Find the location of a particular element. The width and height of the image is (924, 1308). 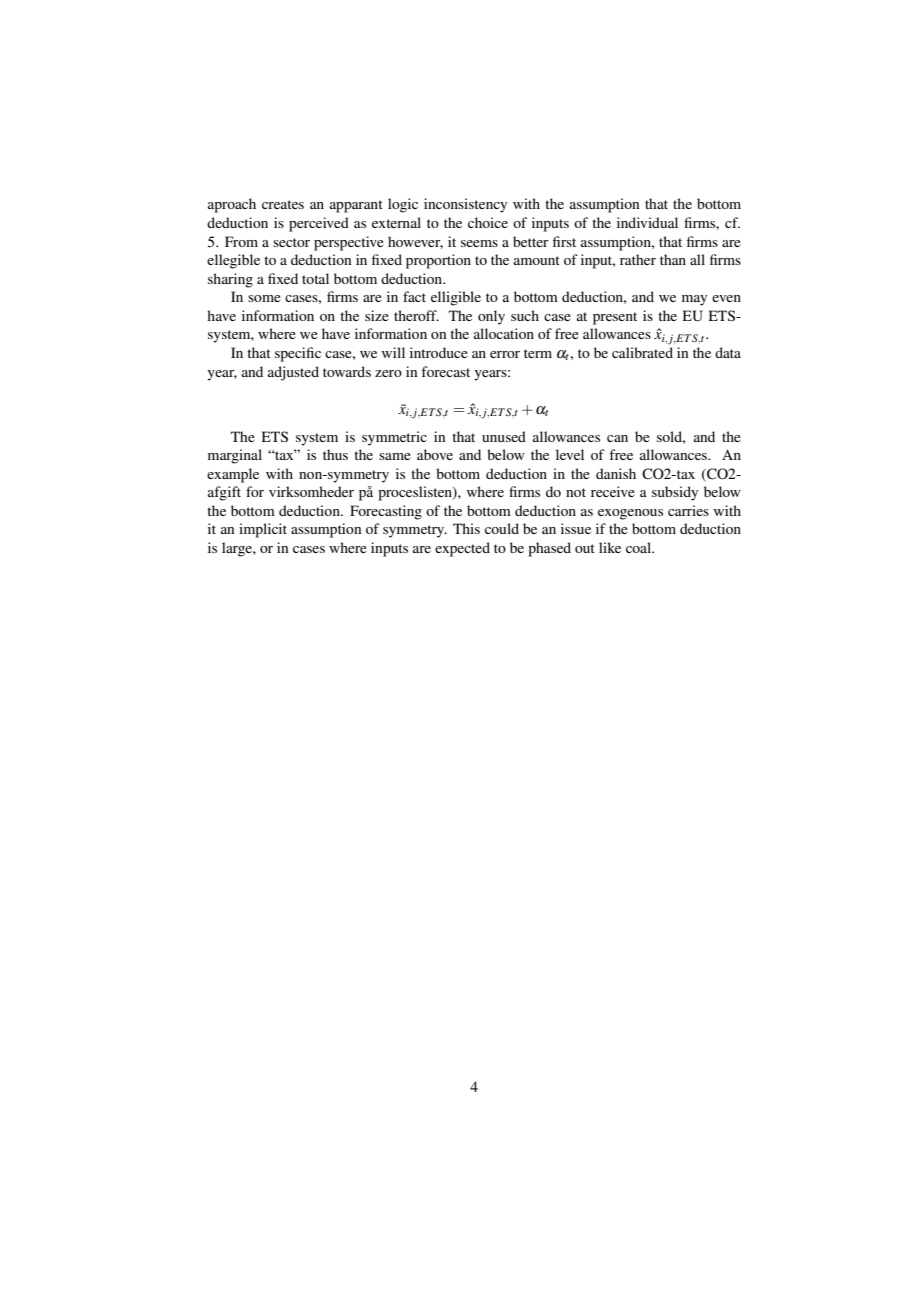

only is located at coordinates (491, 317).
